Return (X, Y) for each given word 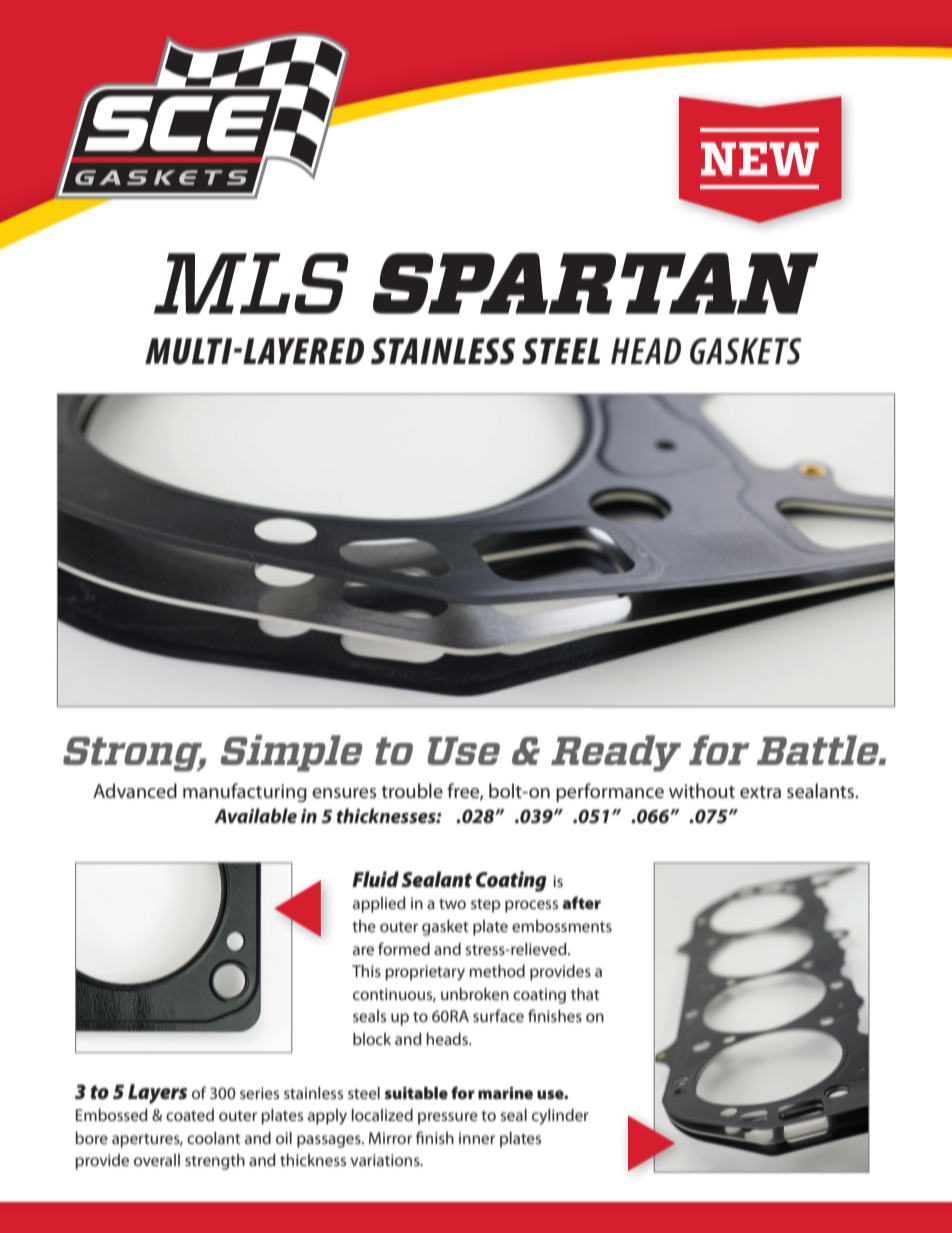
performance (610, 792)
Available (255, 816)
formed (404, 948)
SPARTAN (596, 283)
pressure (448, 1118)
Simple (291, 753)
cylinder (560, 1117)
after (581, 902)
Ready (616, 753)
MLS (251, 283)
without (702, 790)
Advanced (135, 790)
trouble (412, 790)
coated (190, 1115)
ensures (344, 793)
